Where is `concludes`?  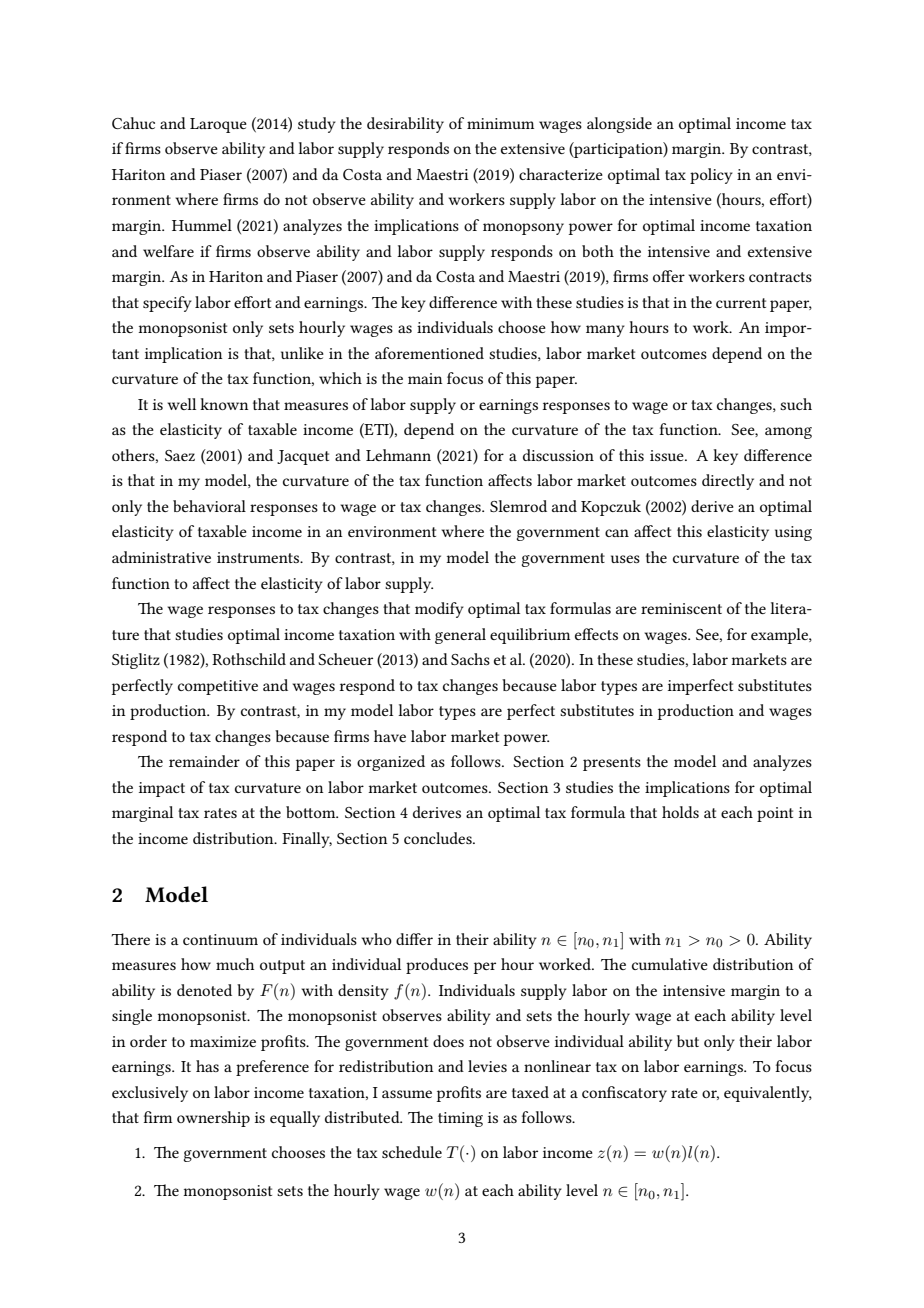
concludes is located at coordinates (439, 838).
